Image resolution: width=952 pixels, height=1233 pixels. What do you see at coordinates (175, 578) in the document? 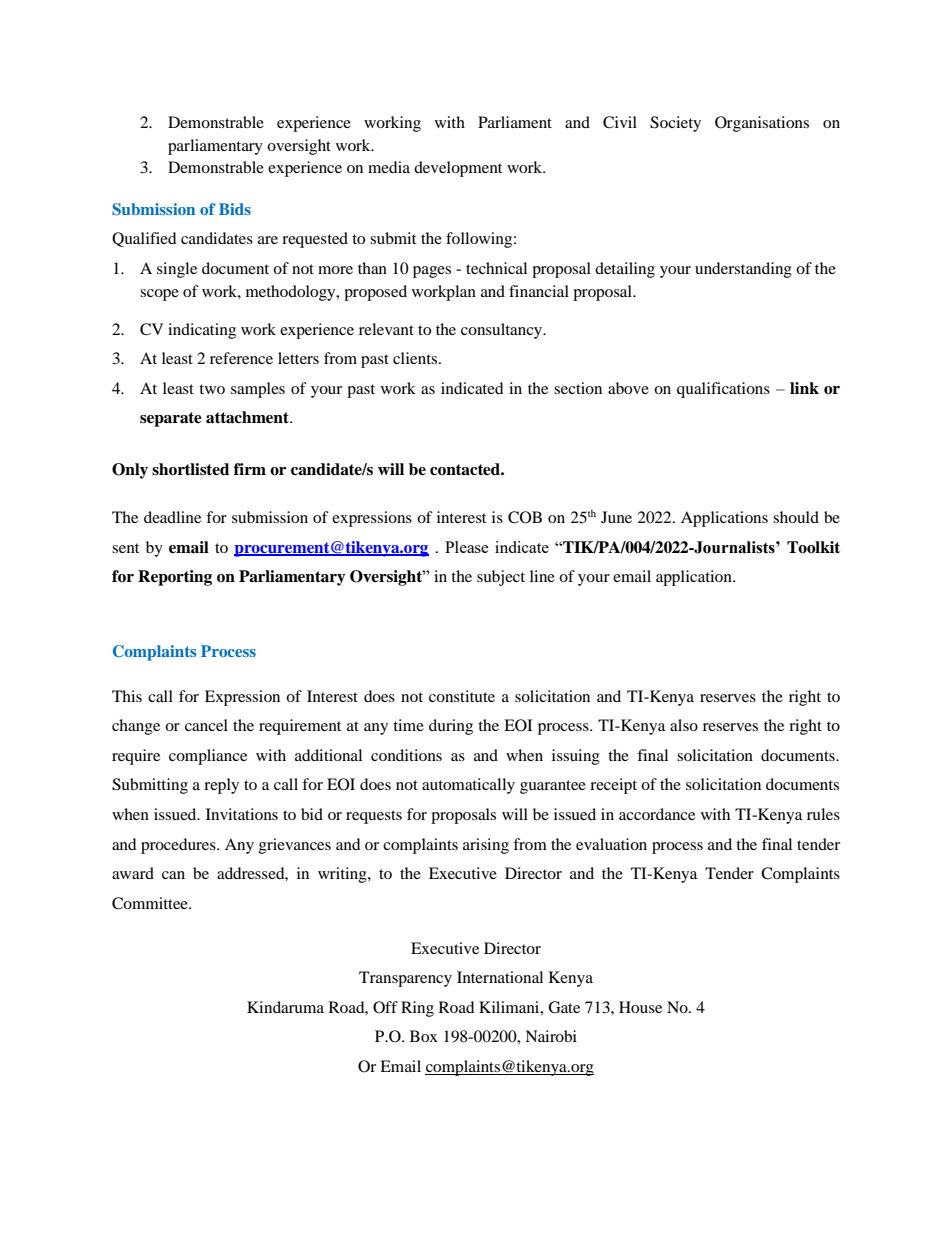
I see `Reporting` at bounding box center [175, 578].
